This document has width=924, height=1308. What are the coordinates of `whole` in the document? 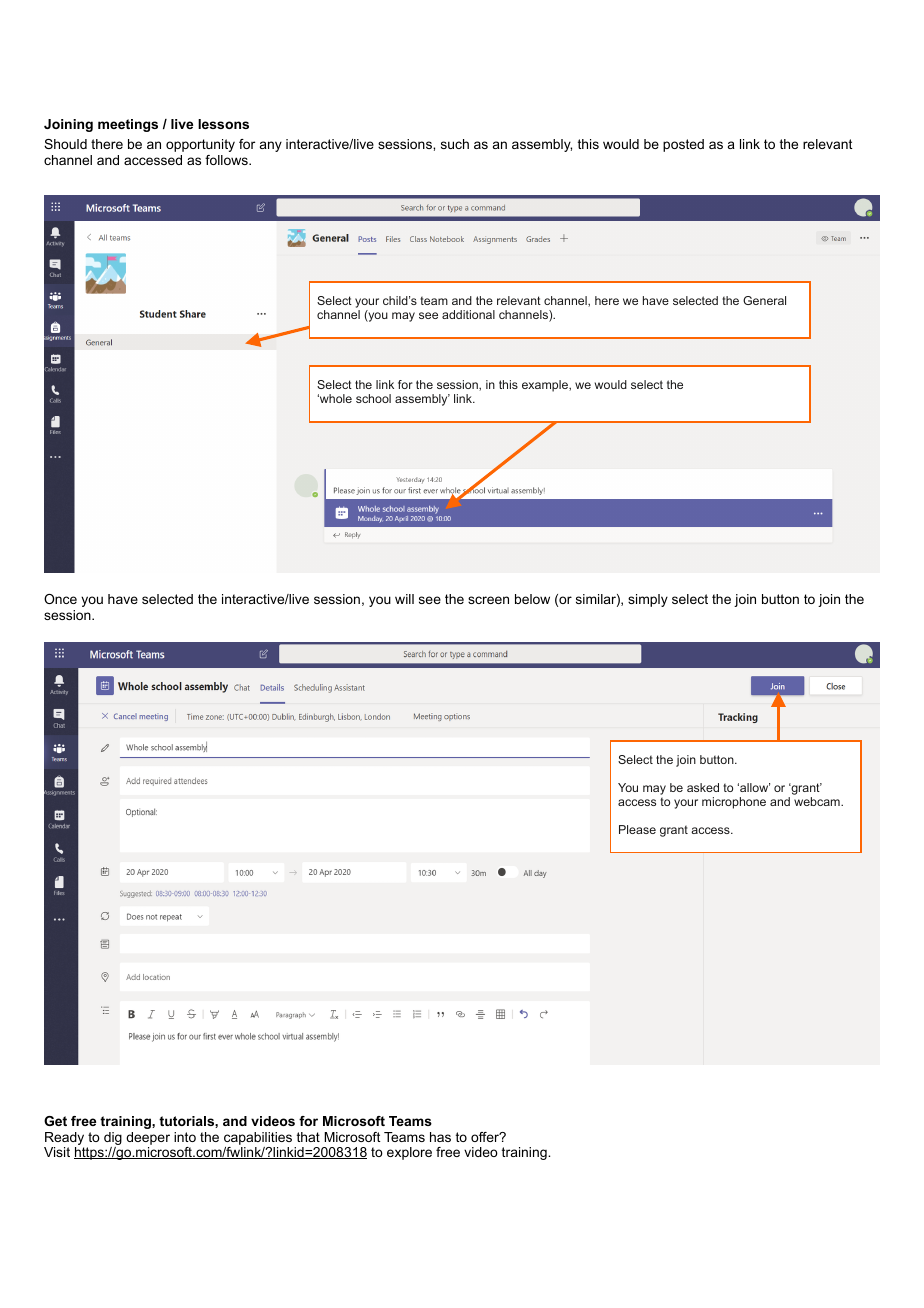 It's located at (335, 398).
